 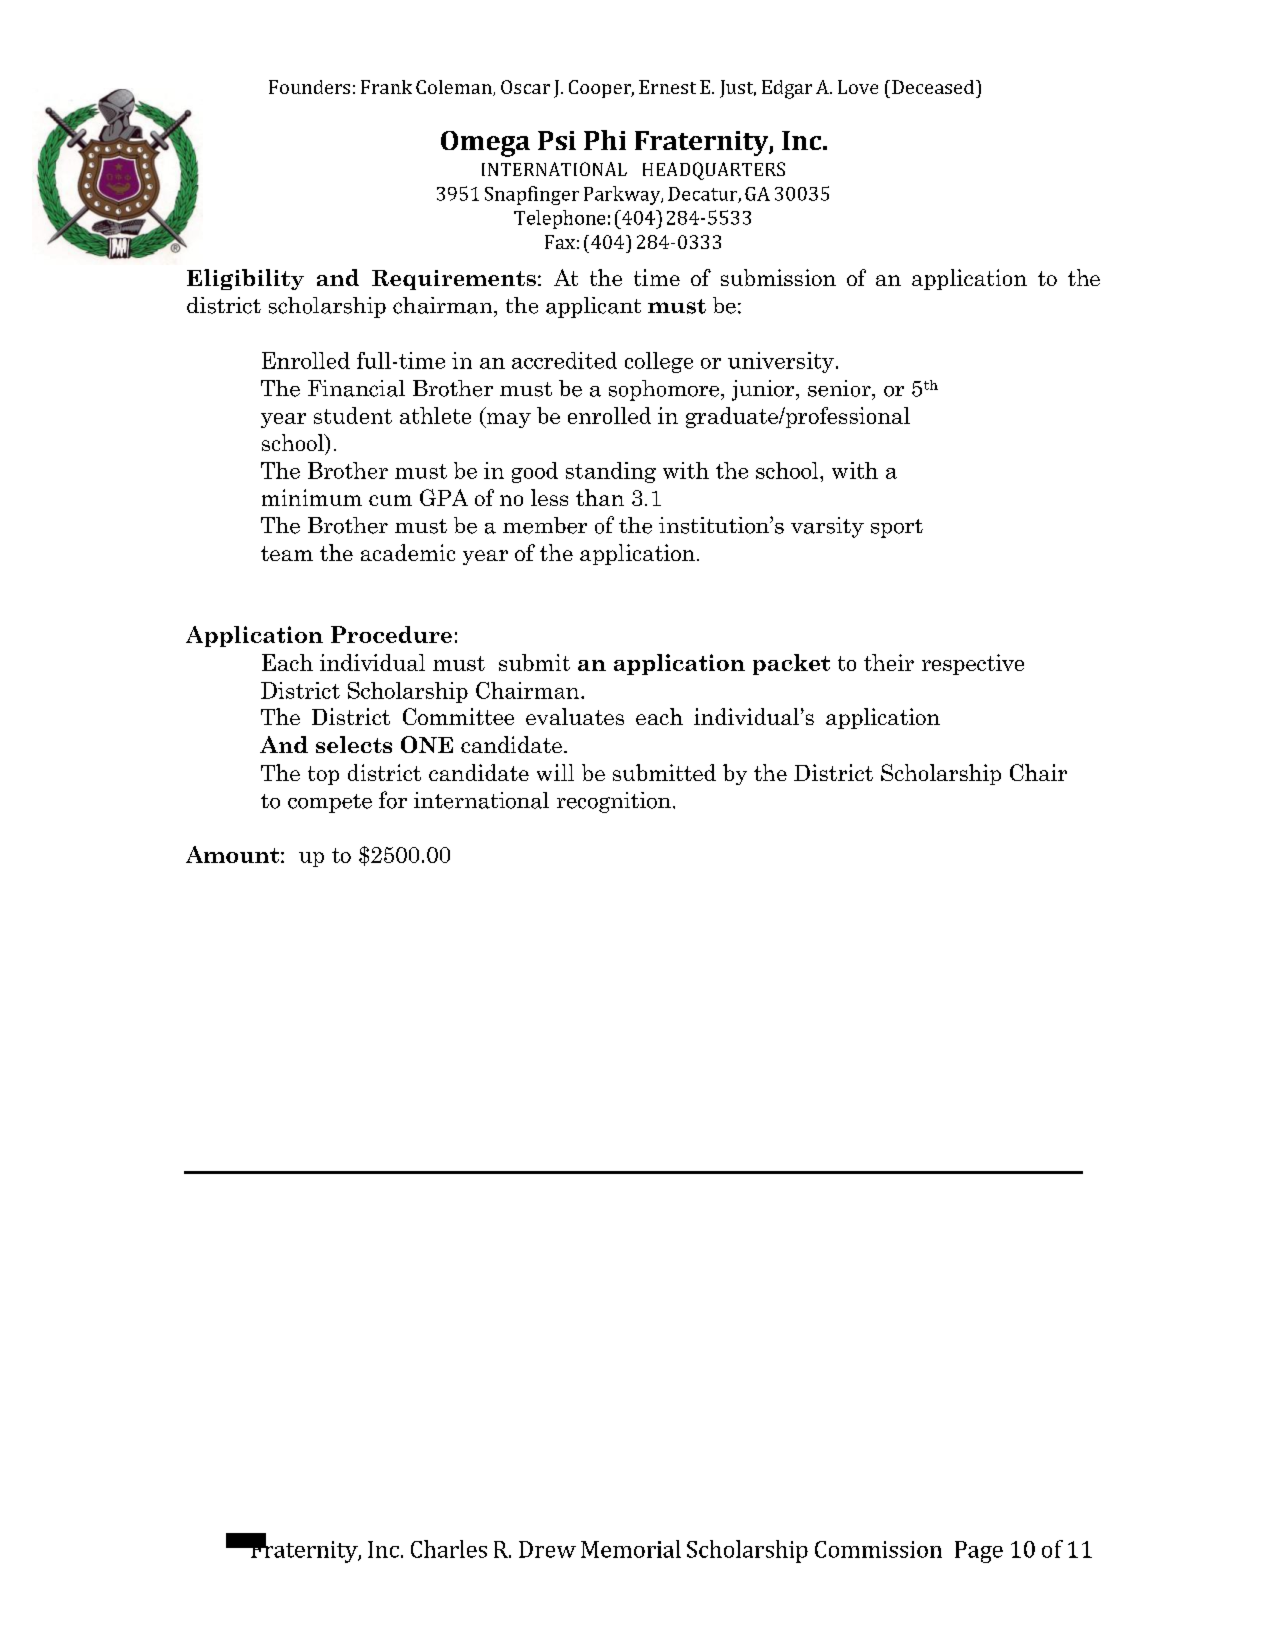 What do you see at coordinates (309, 87) in the document?
I see `Founders` at bounding box center [309, 87].
